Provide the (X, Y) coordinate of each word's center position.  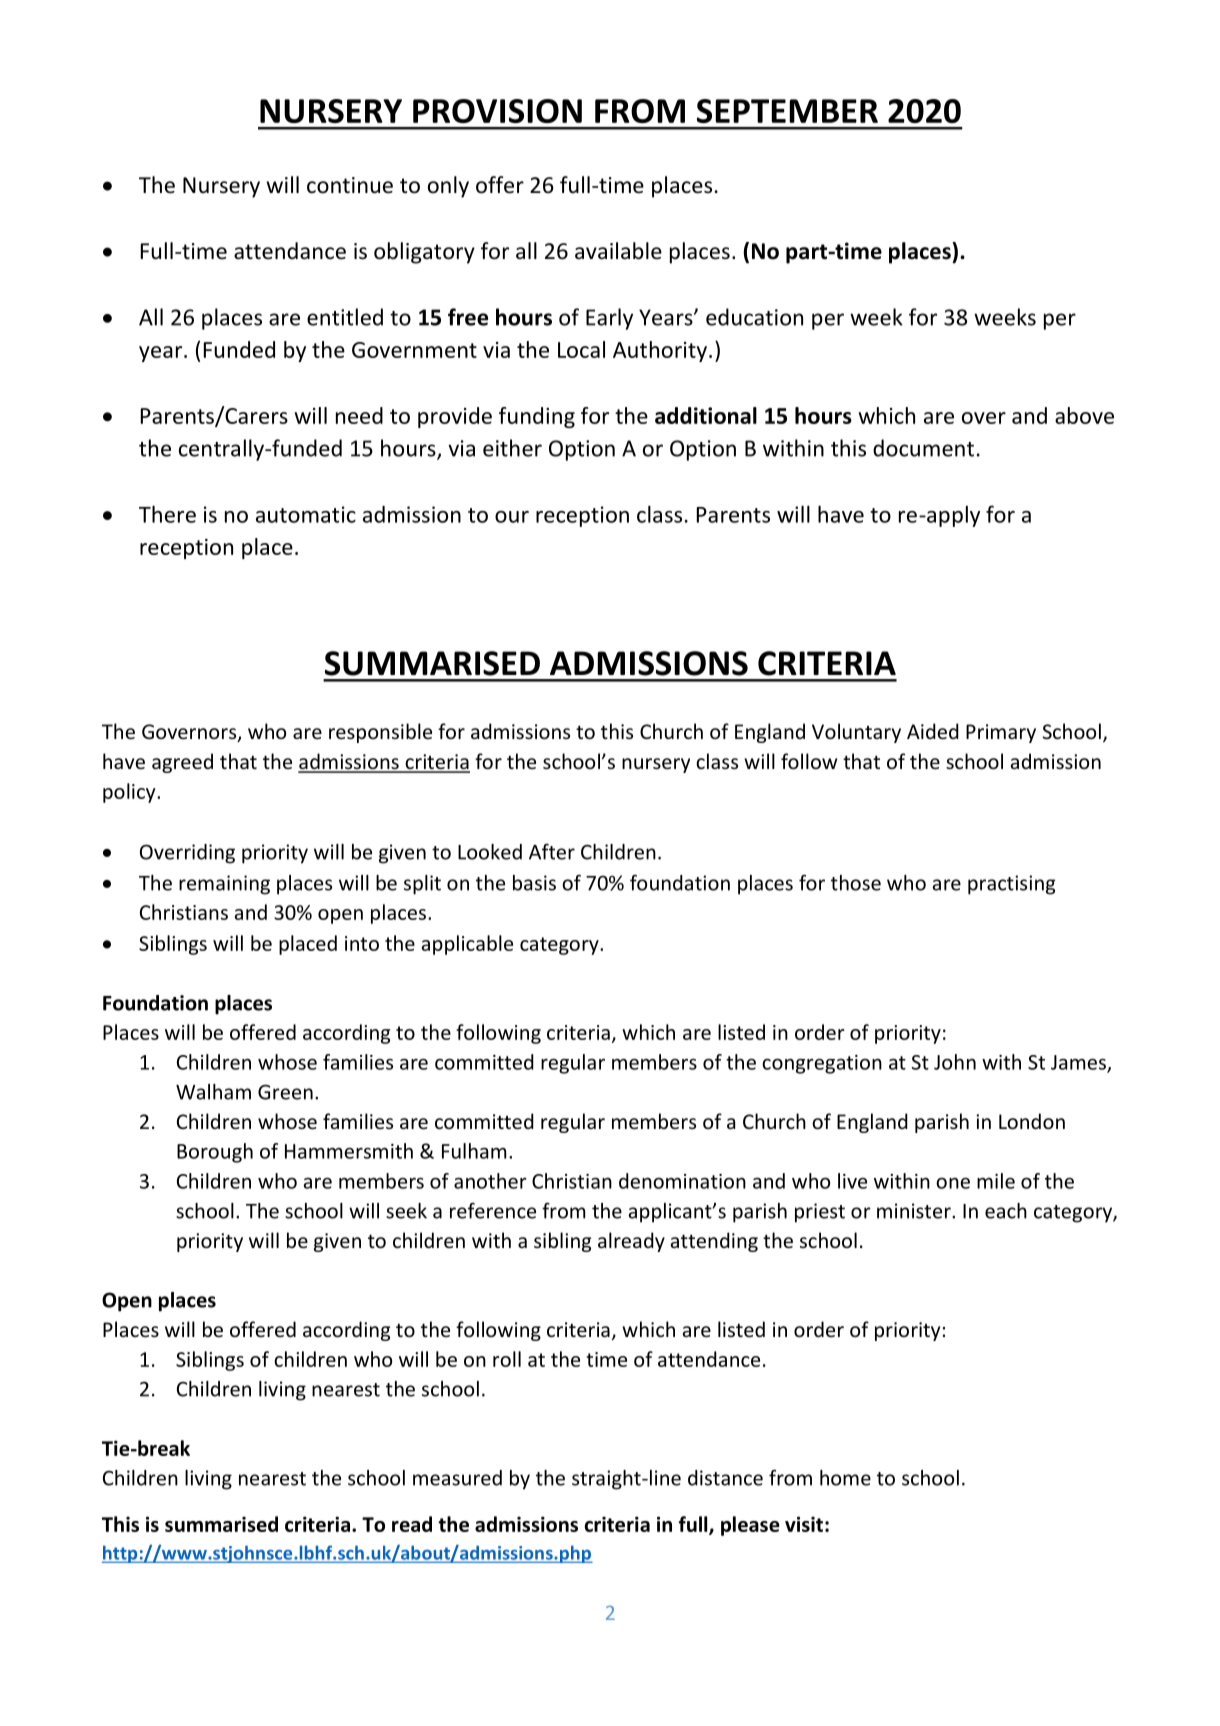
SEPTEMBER (787, 111)
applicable (467, 945)
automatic (306, 514)
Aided (933, 731)
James (1079, 1063)
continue (350, 185)
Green (285, 1092)
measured (457, 1478)
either (512, 448)
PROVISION (497, 111)
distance (725, 1478)
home (845, 1478)
